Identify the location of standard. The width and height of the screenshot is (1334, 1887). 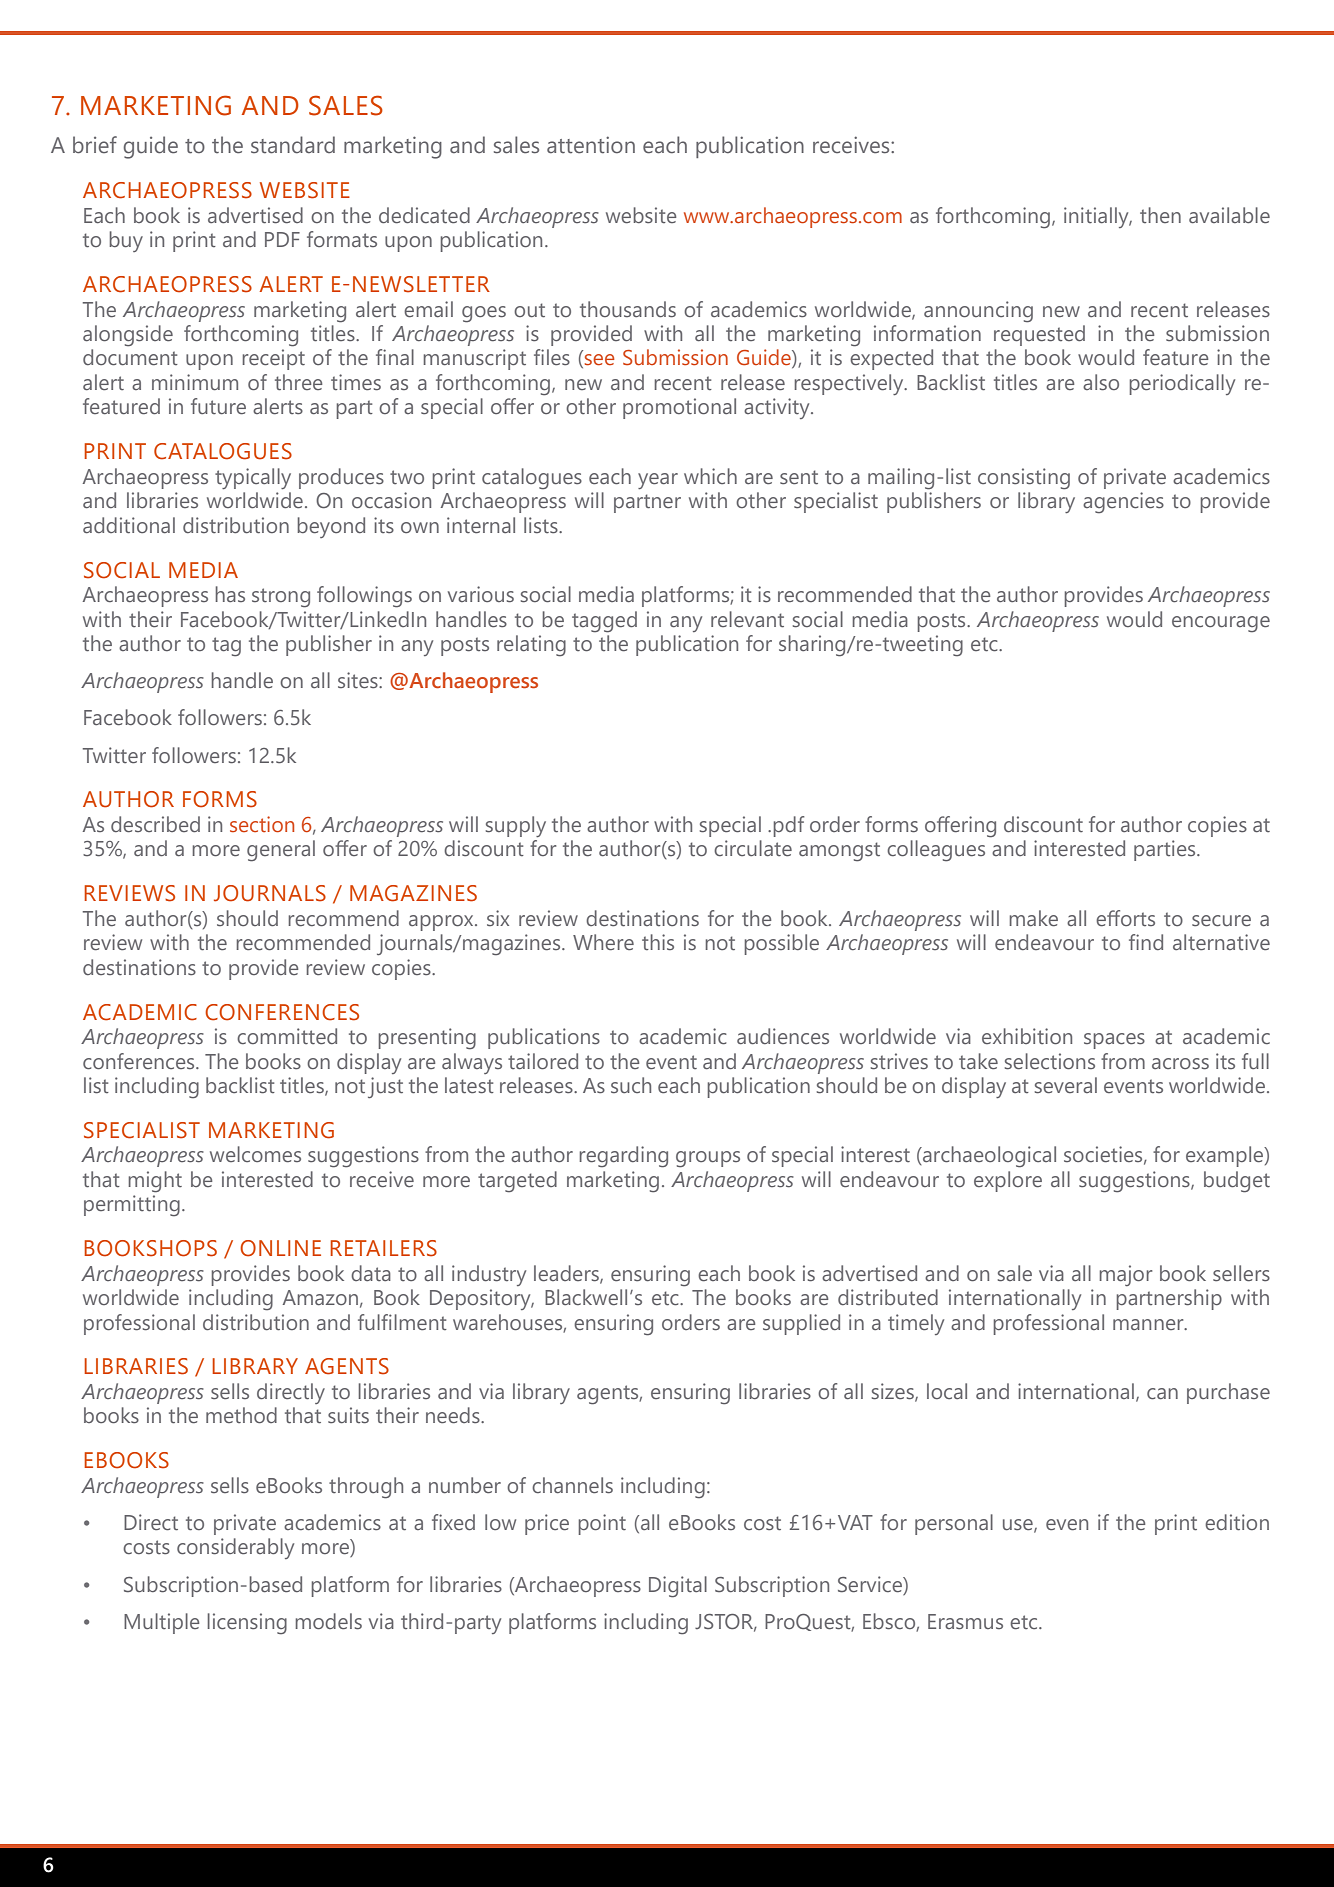
(293, 145).
